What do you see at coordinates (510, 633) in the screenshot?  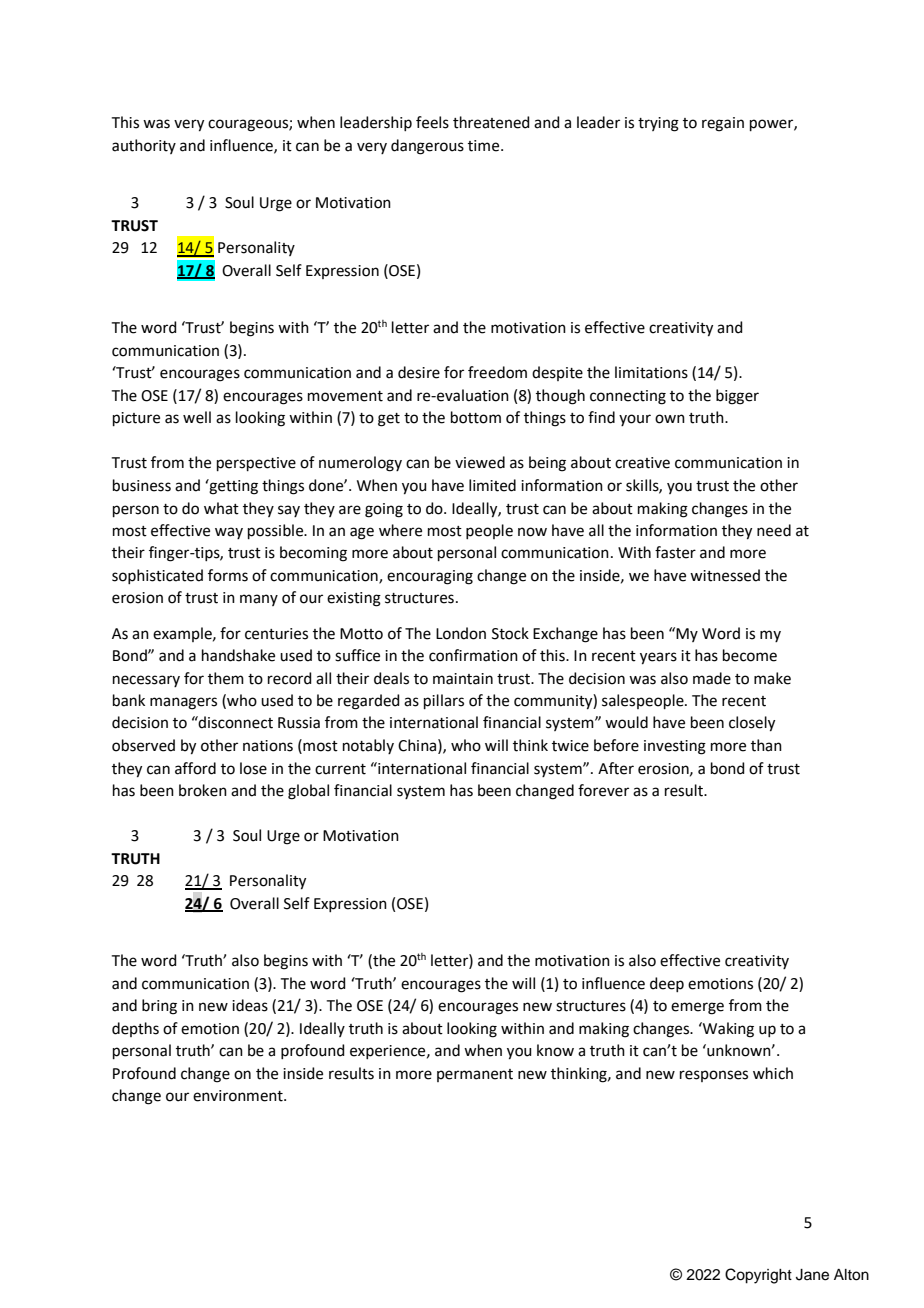 I see `Stock` at bounding box center [510, 633].
